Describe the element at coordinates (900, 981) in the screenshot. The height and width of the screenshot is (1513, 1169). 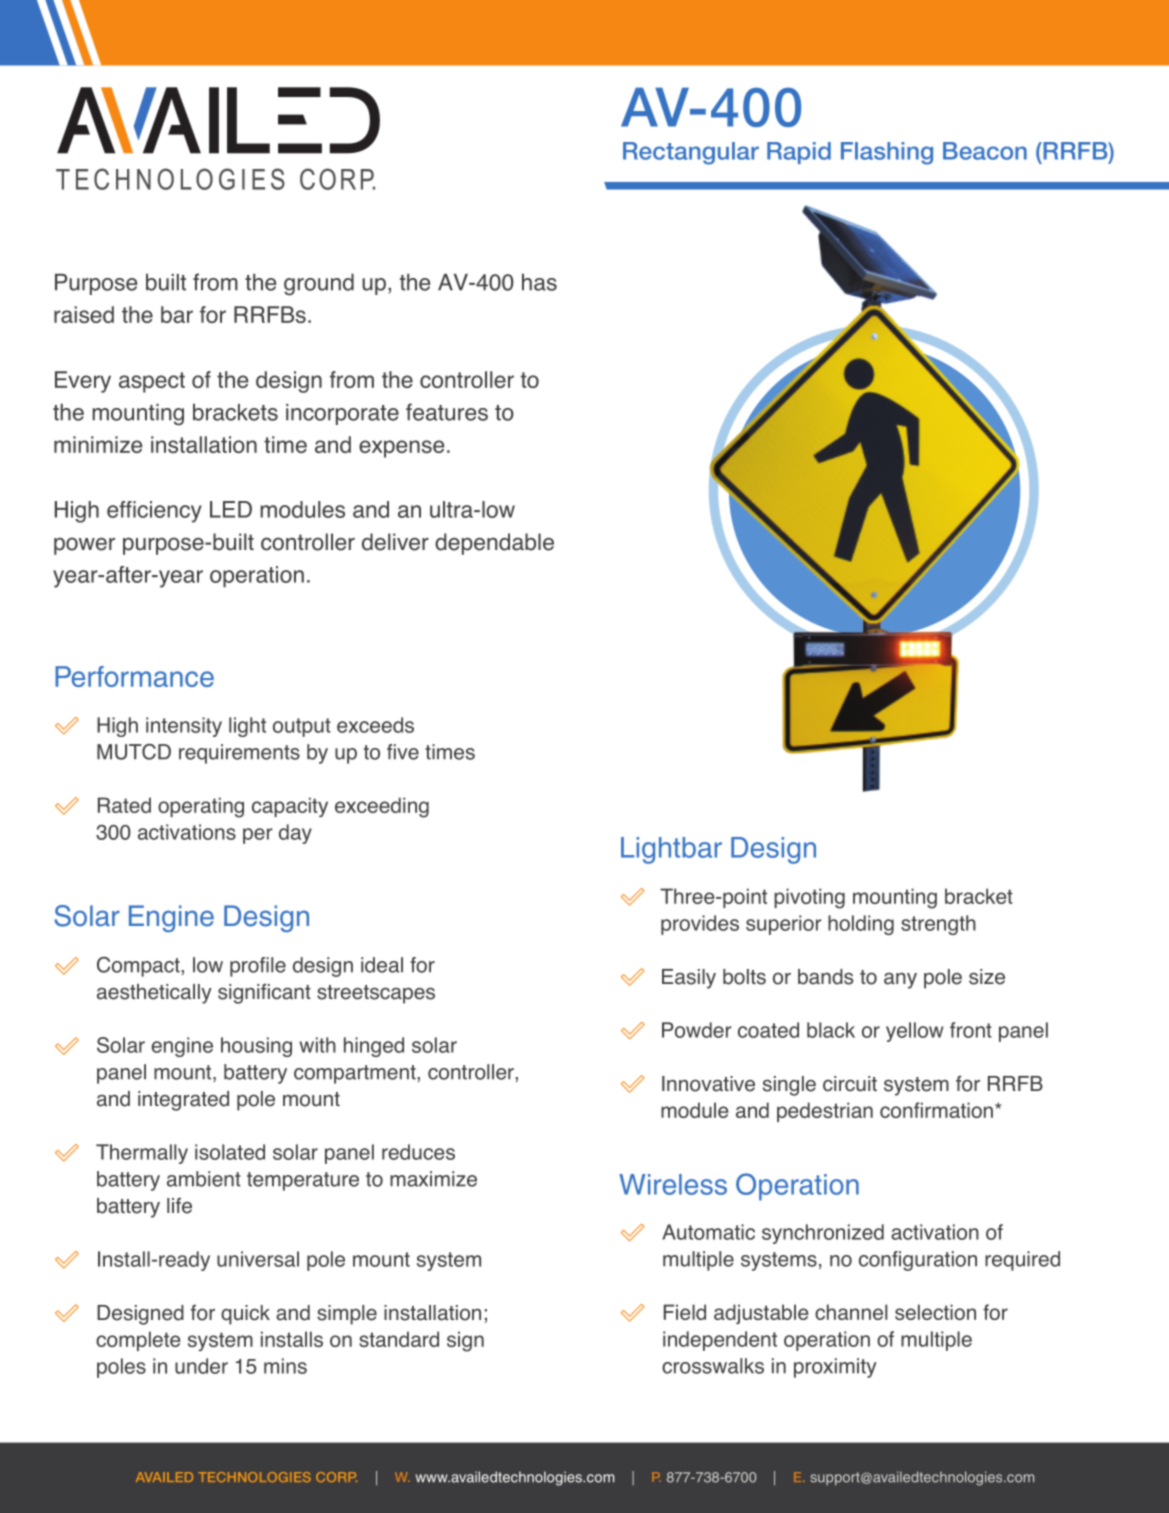
I see `any` at that location.
